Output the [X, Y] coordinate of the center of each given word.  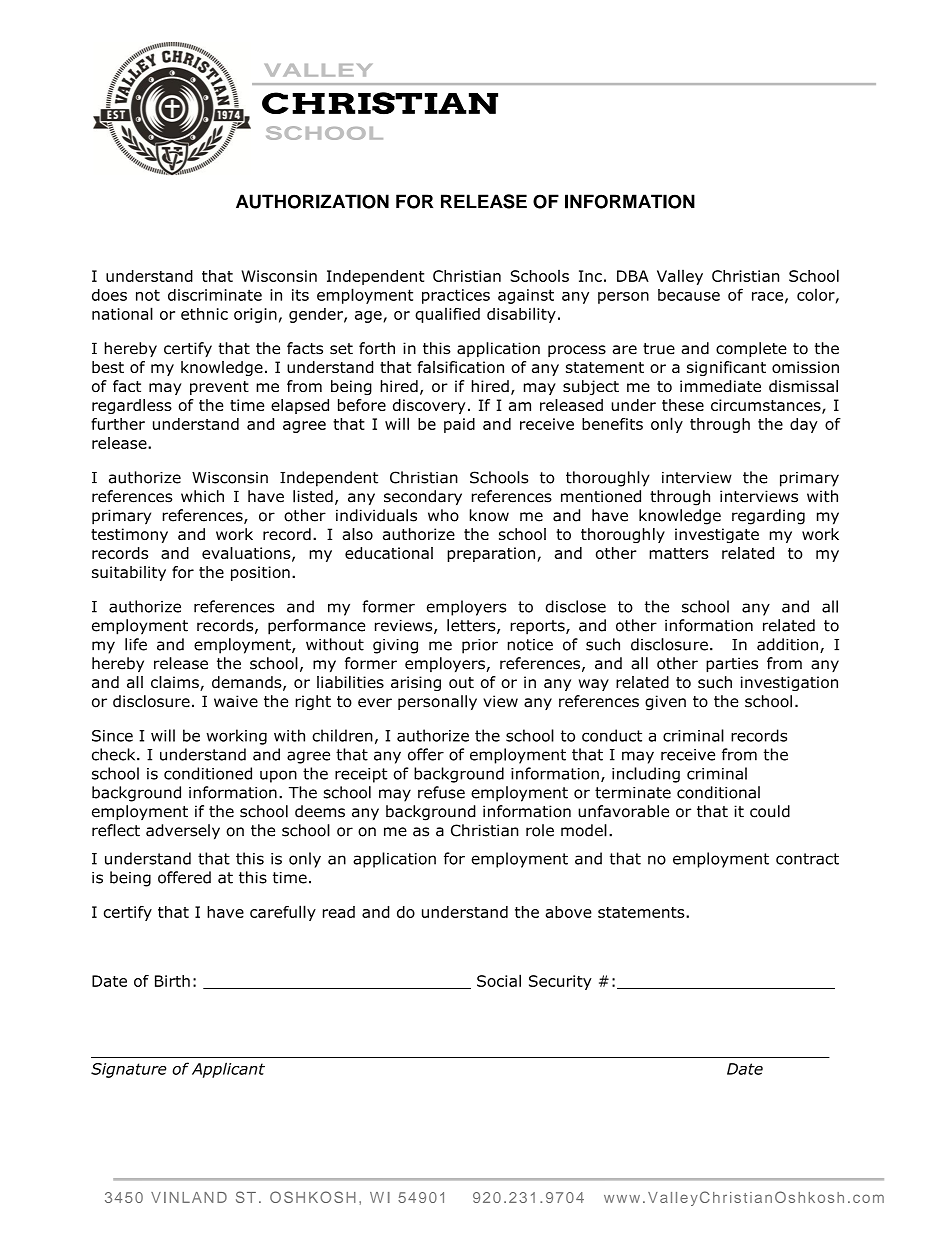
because [689, 295]
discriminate [215, 295]
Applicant [228, 1070]
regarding [768, 517]
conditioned [208, 773]
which [202, 496]
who [443, 515]
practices [456, 296]
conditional [718, 792]
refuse [441, 792]
